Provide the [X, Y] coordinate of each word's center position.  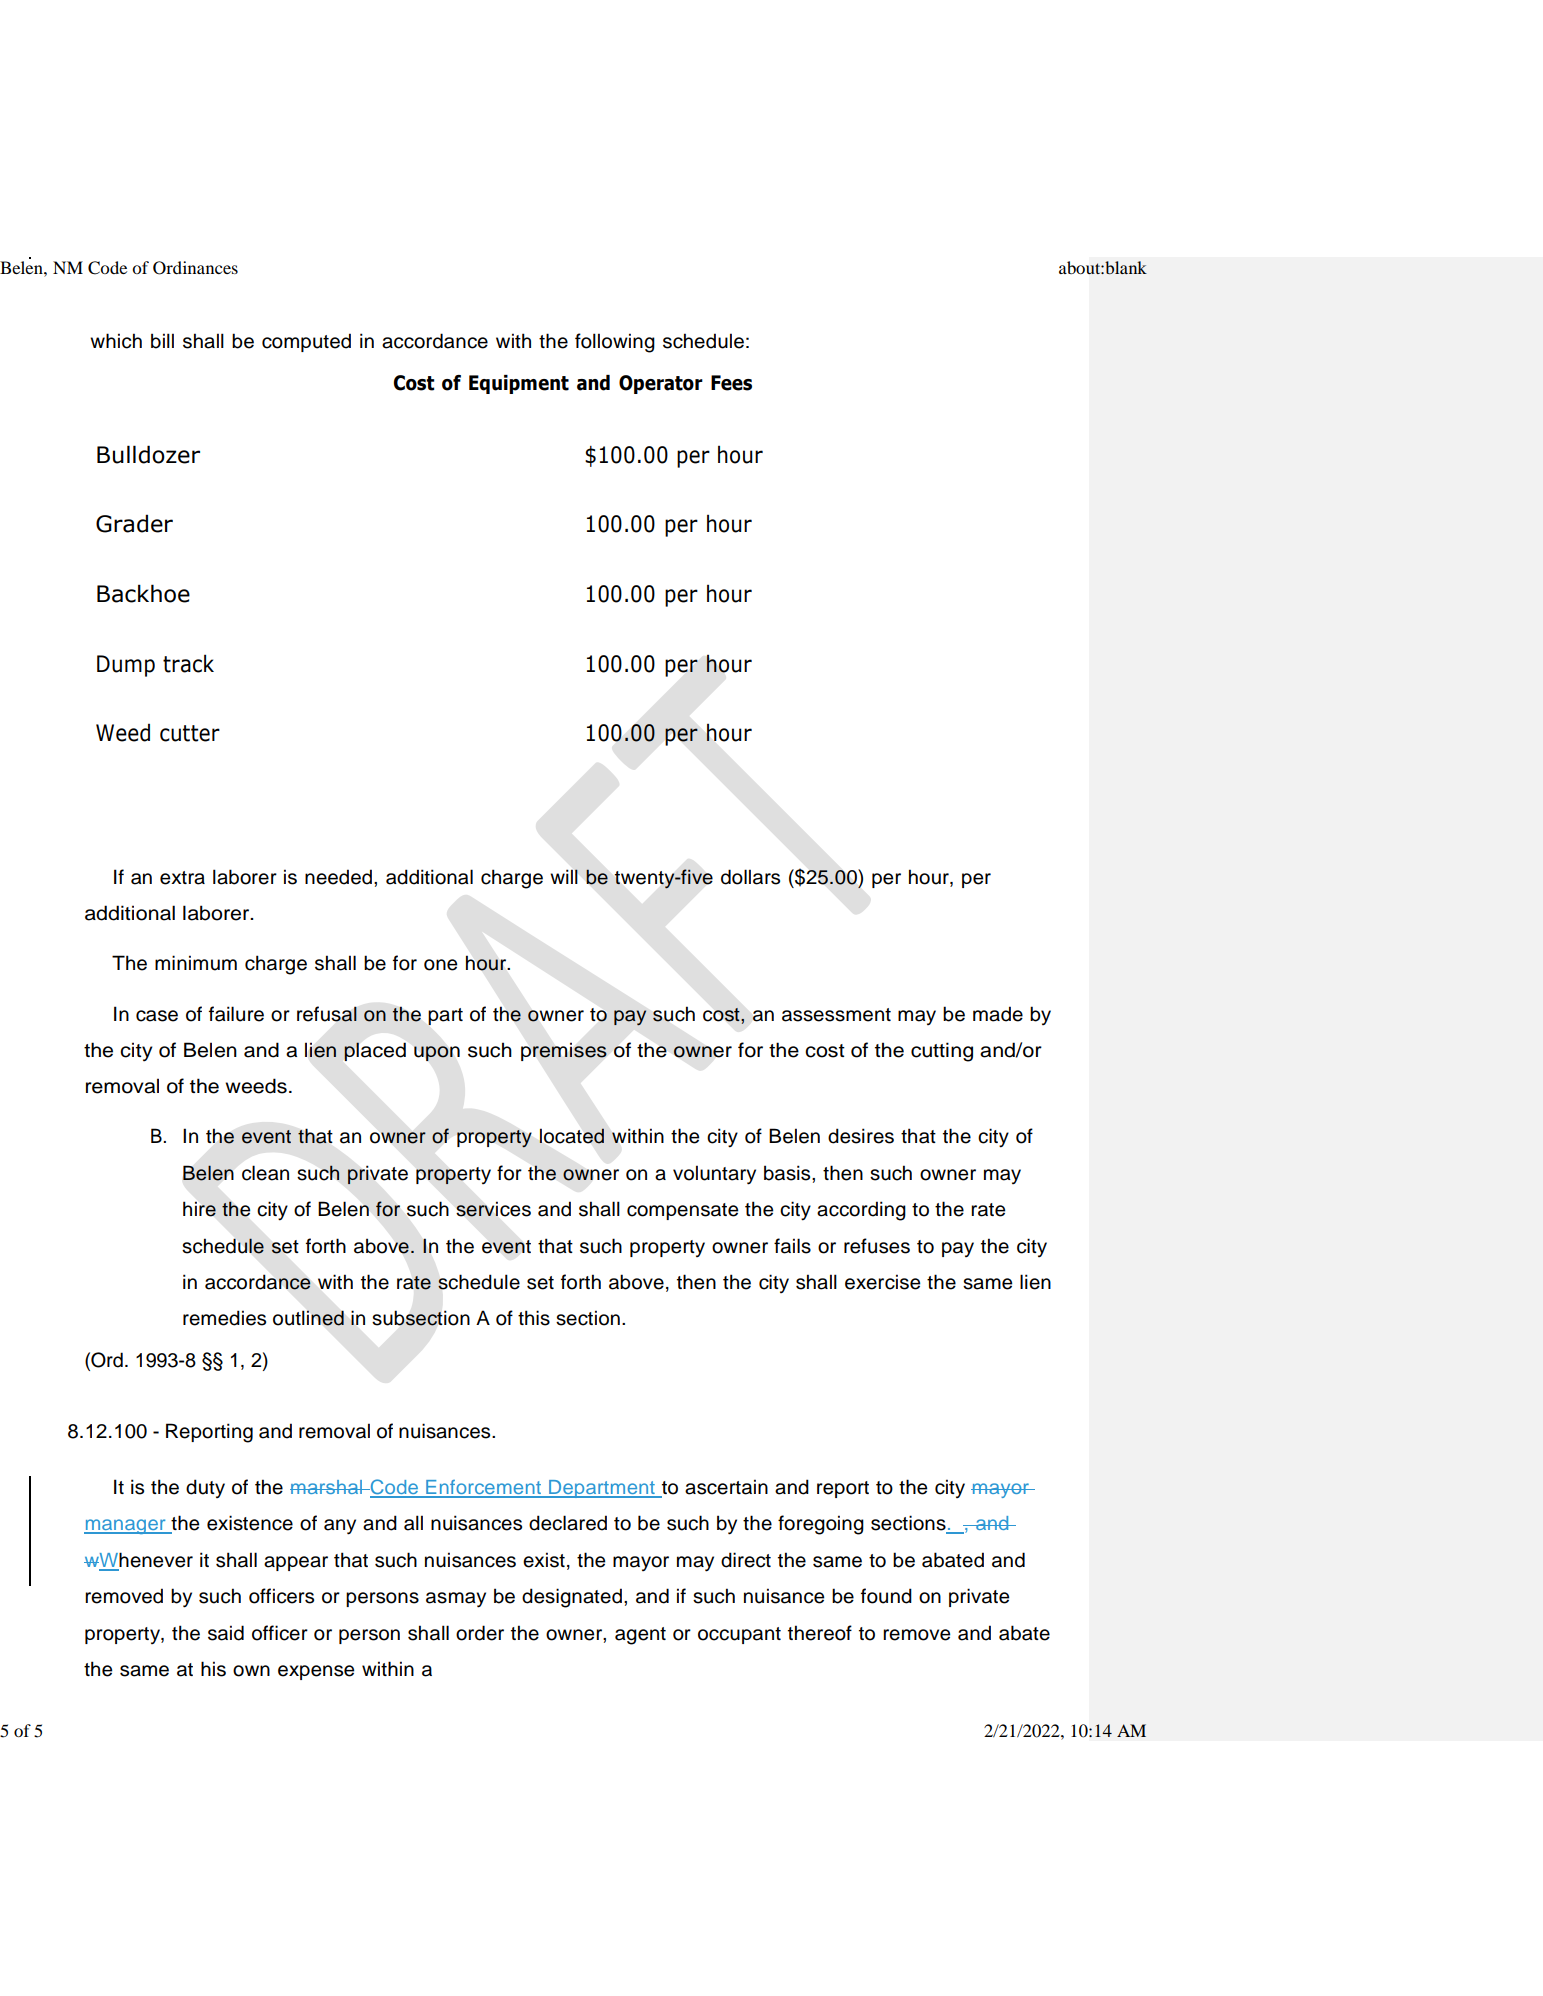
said [226, 1633]
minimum [196, 963]
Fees [731, 383]
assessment [836, 1015]
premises [564, 1052]
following [615, 343]
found [886, 1596]
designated [572, 1598]
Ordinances [195, 268]
